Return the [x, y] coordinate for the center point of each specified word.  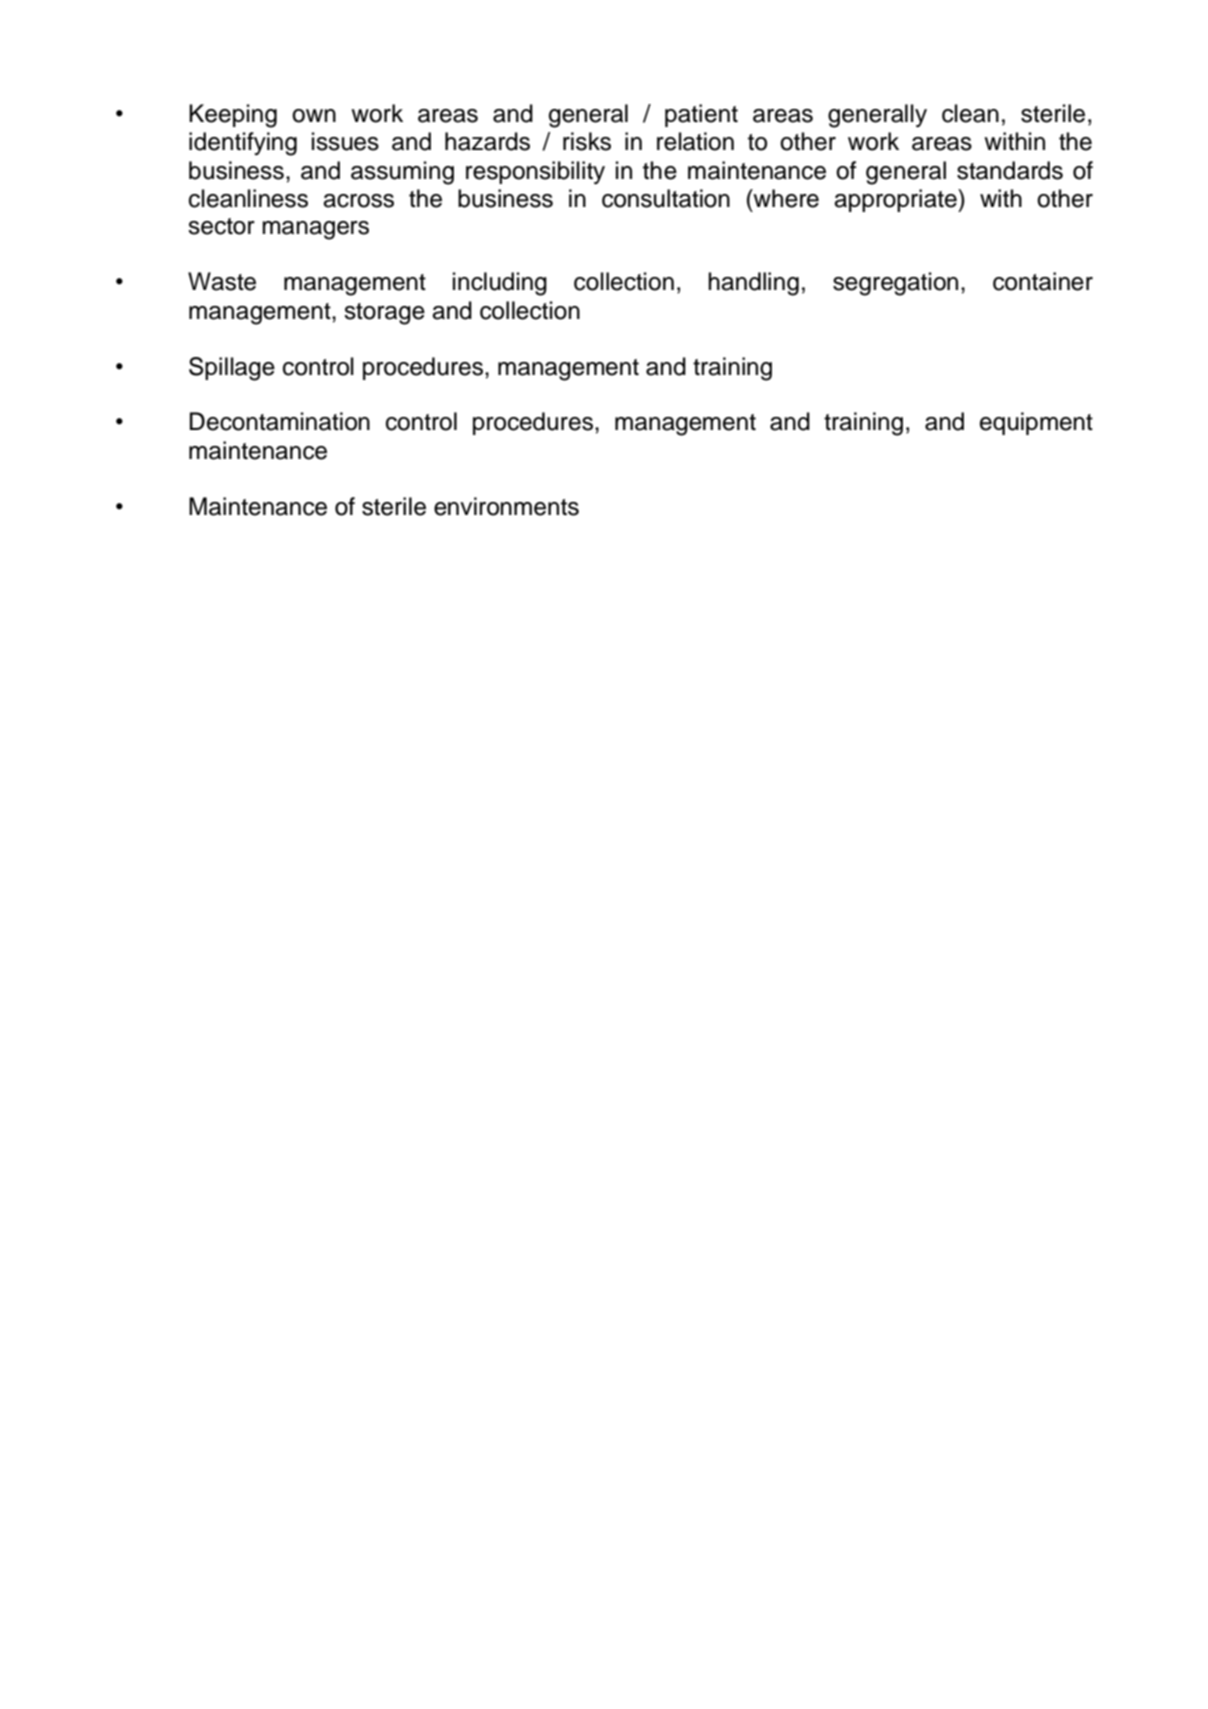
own [314, 116]
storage [384, 314]
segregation [895, 284]
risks [587, 141]
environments [506, 506]
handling [753, 284]
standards [1010, 170]
